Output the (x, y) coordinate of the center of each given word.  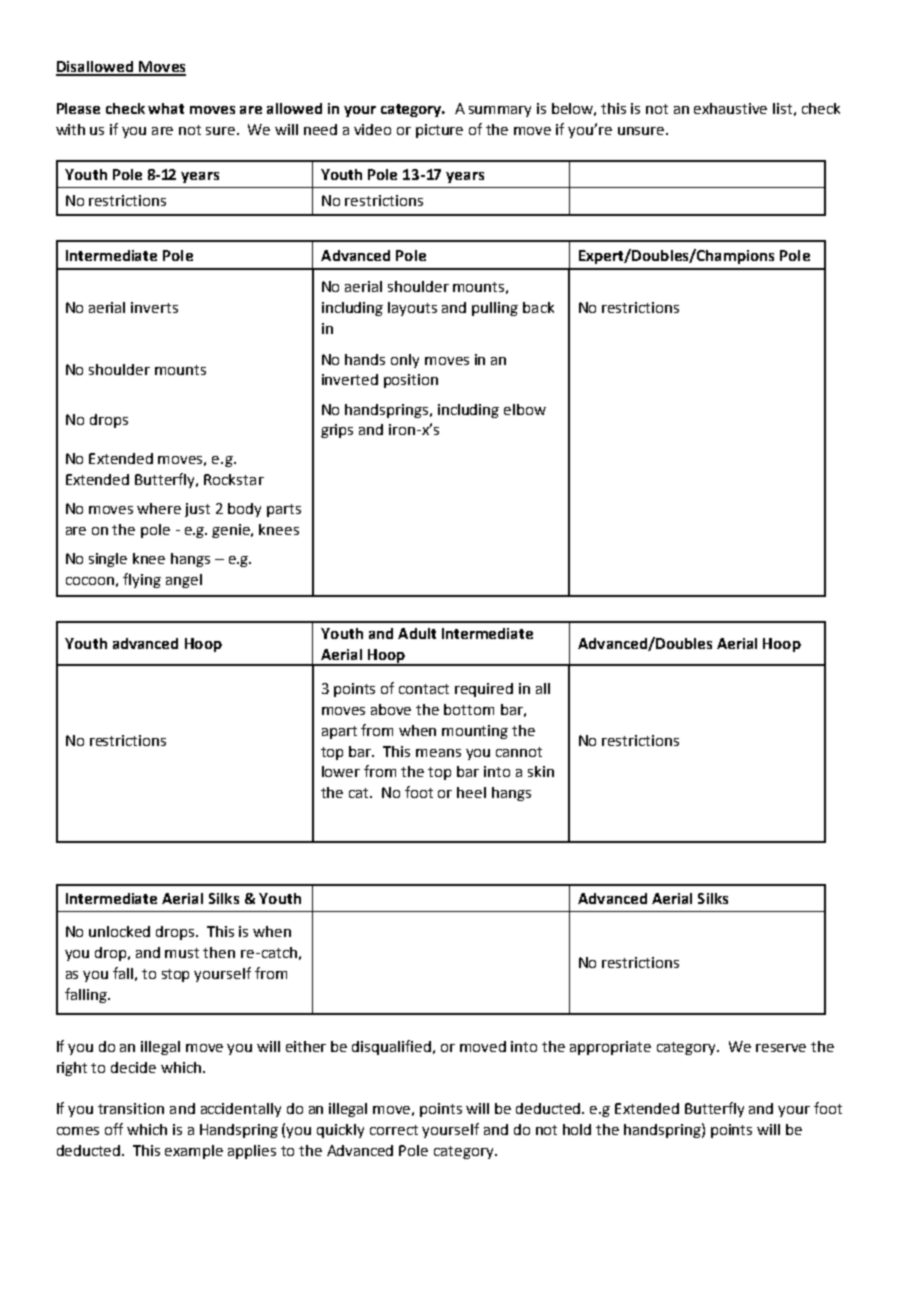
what (166, 108)
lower (341, 771)
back (538, 307)
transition (131, 1108)
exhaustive (730, 108)
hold (577, 1129)
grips (337, 431)
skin (541, 771)
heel (471, 792)
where (159, 508)
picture (439, 131)
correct (394, 1130)
